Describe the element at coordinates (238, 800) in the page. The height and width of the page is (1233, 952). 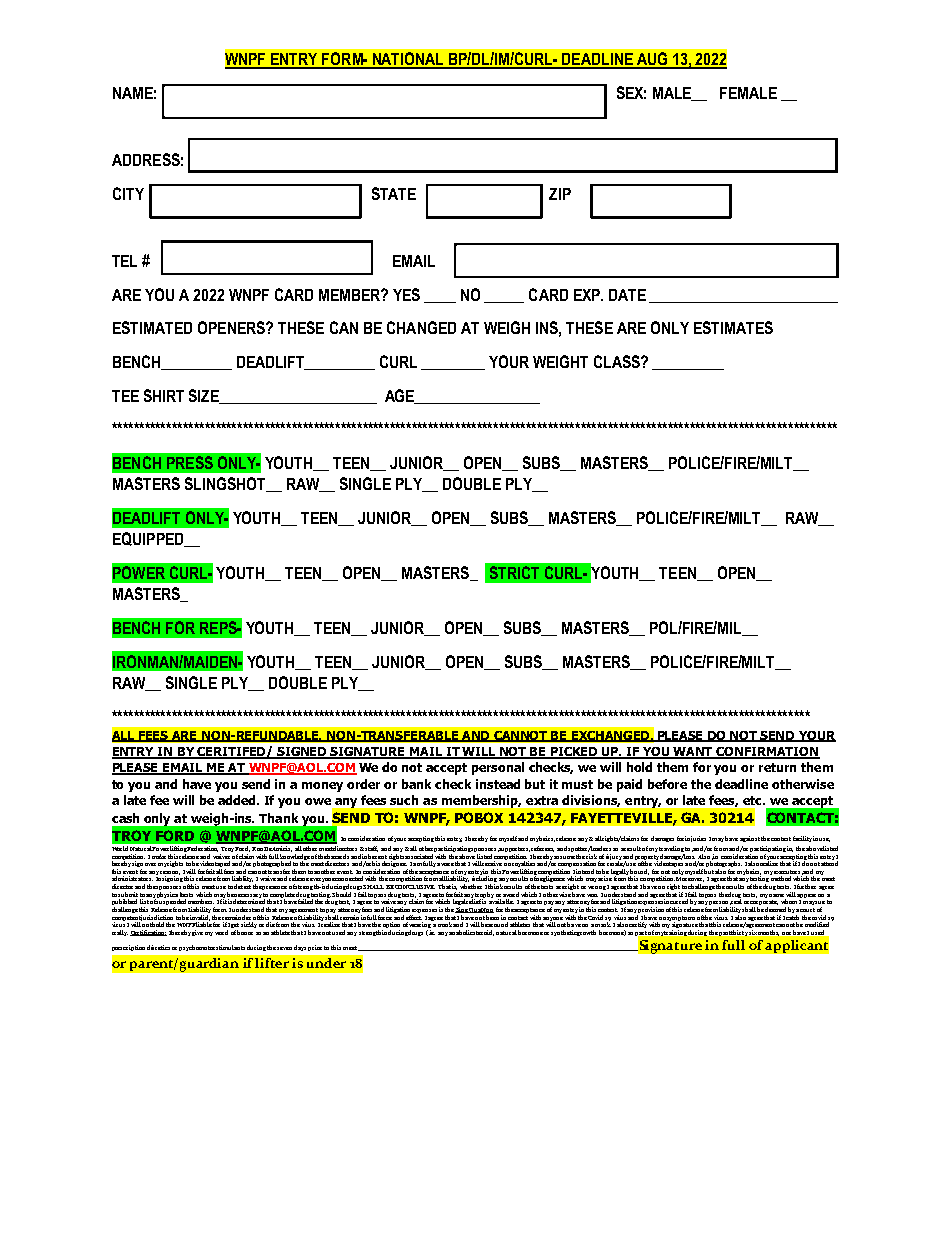
I see `added` at that location.
